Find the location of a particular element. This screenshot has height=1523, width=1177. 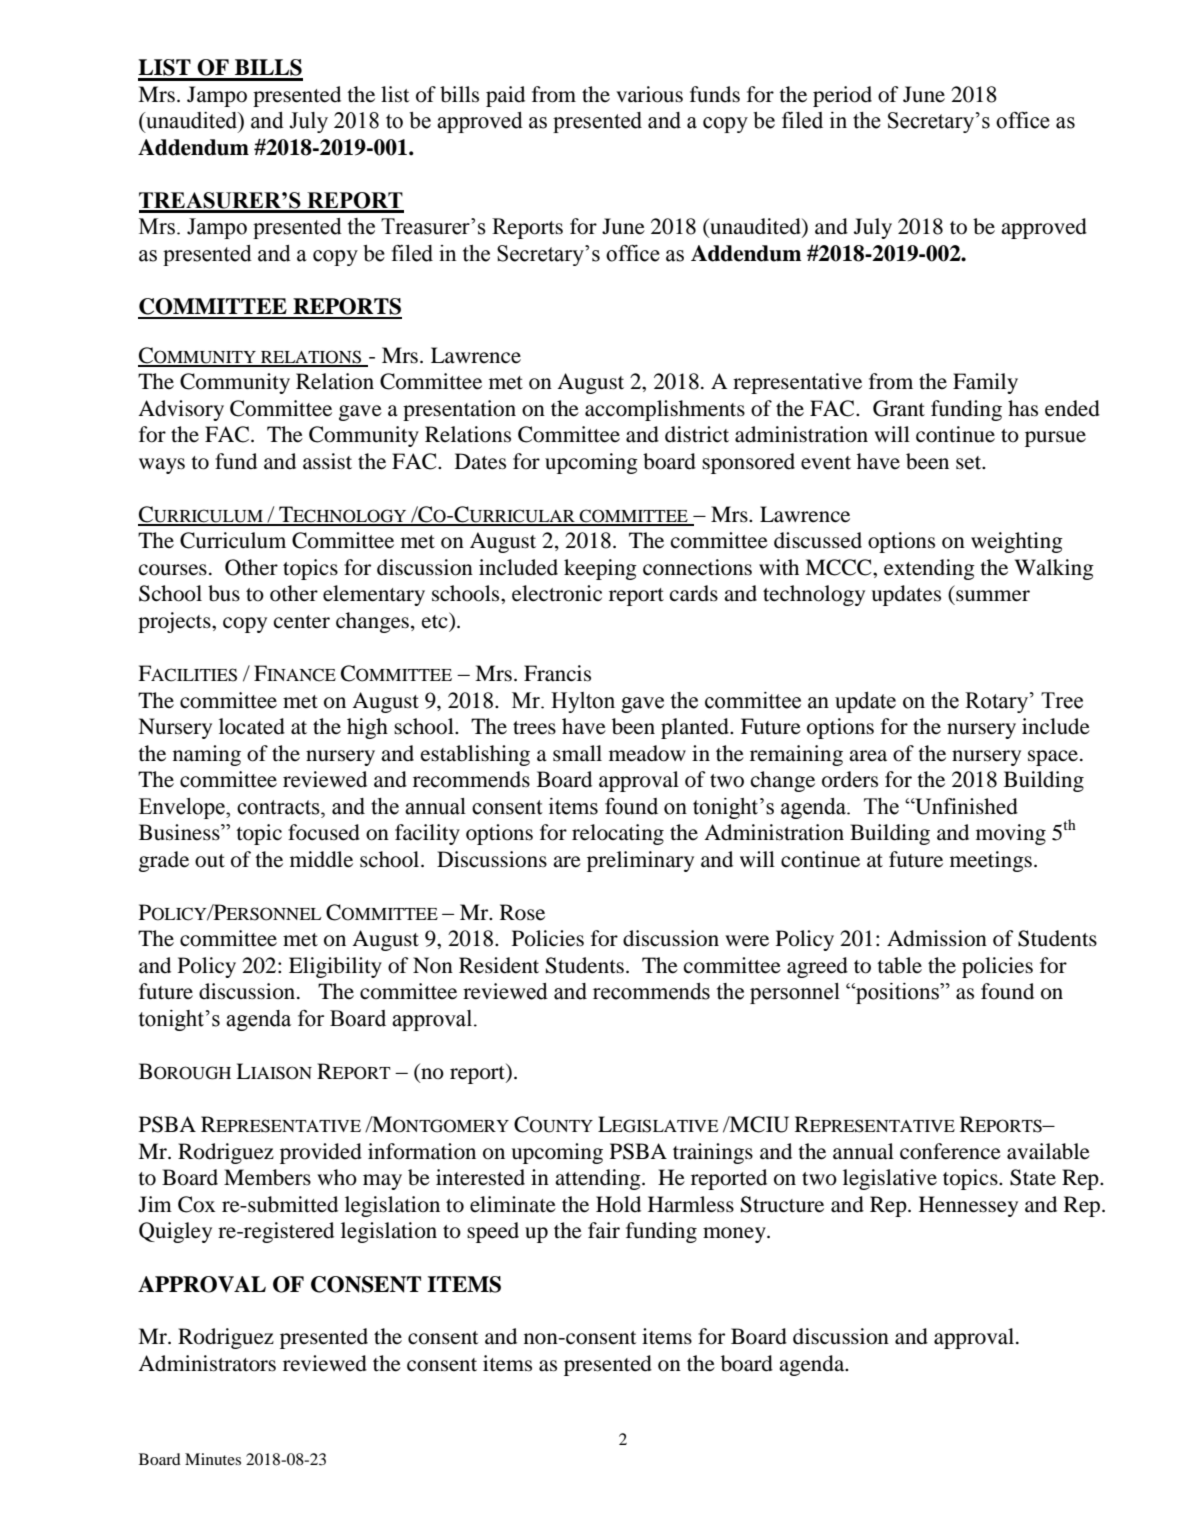

Minutes is located at coordinates (213, 1459).
